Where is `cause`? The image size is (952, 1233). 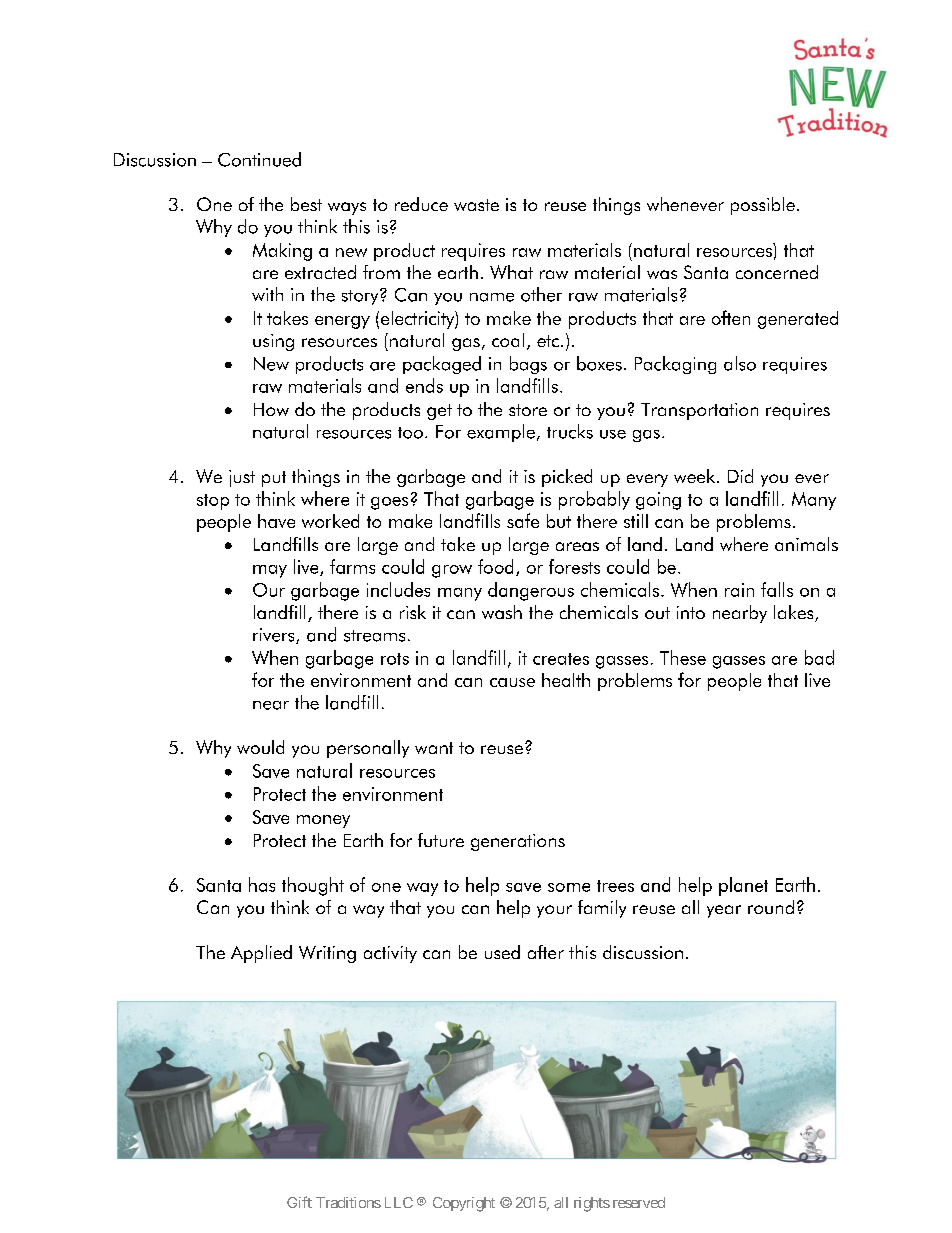 cause is located at coordinates (512, 682).
